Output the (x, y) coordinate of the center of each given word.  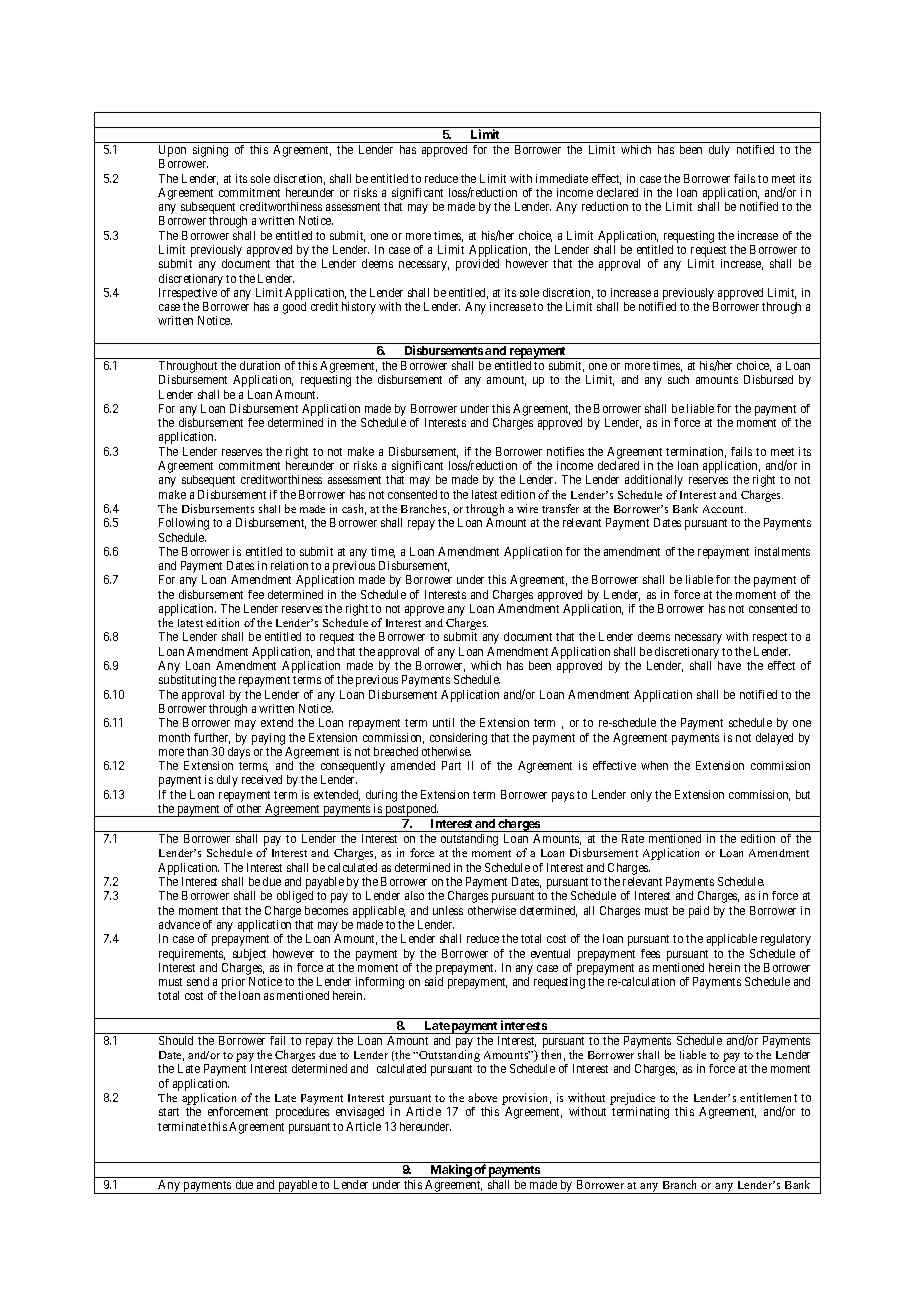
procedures (302, 1113)
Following (184, 524)
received (262, 779)
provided (477, 265)
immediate (562, 178)
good (294, 308)
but (803, 794)
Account (724, 509)
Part (451, 765)
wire (527, 508)
